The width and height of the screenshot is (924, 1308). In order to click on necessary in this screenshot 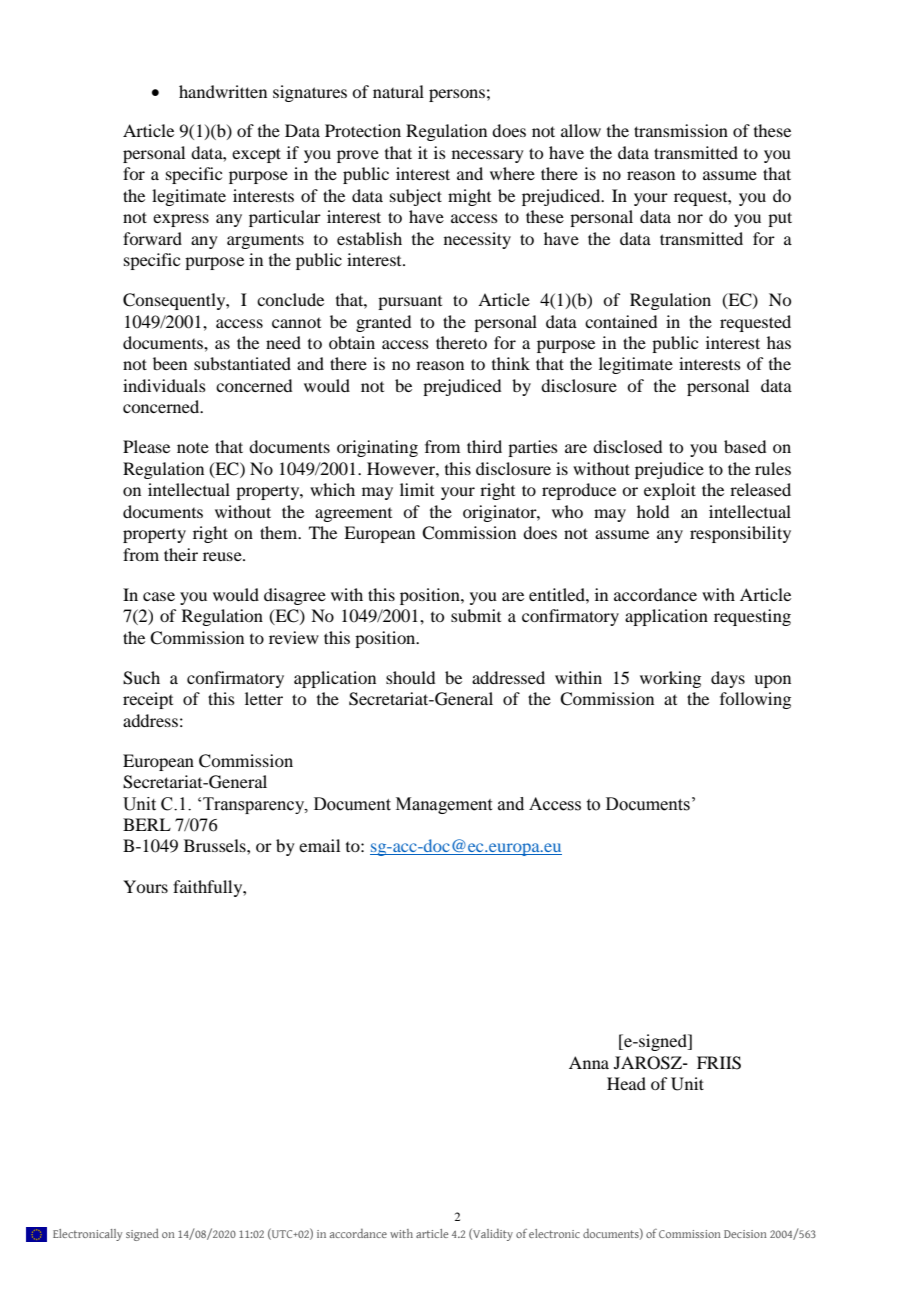, I will do `click(488, 156)`.
